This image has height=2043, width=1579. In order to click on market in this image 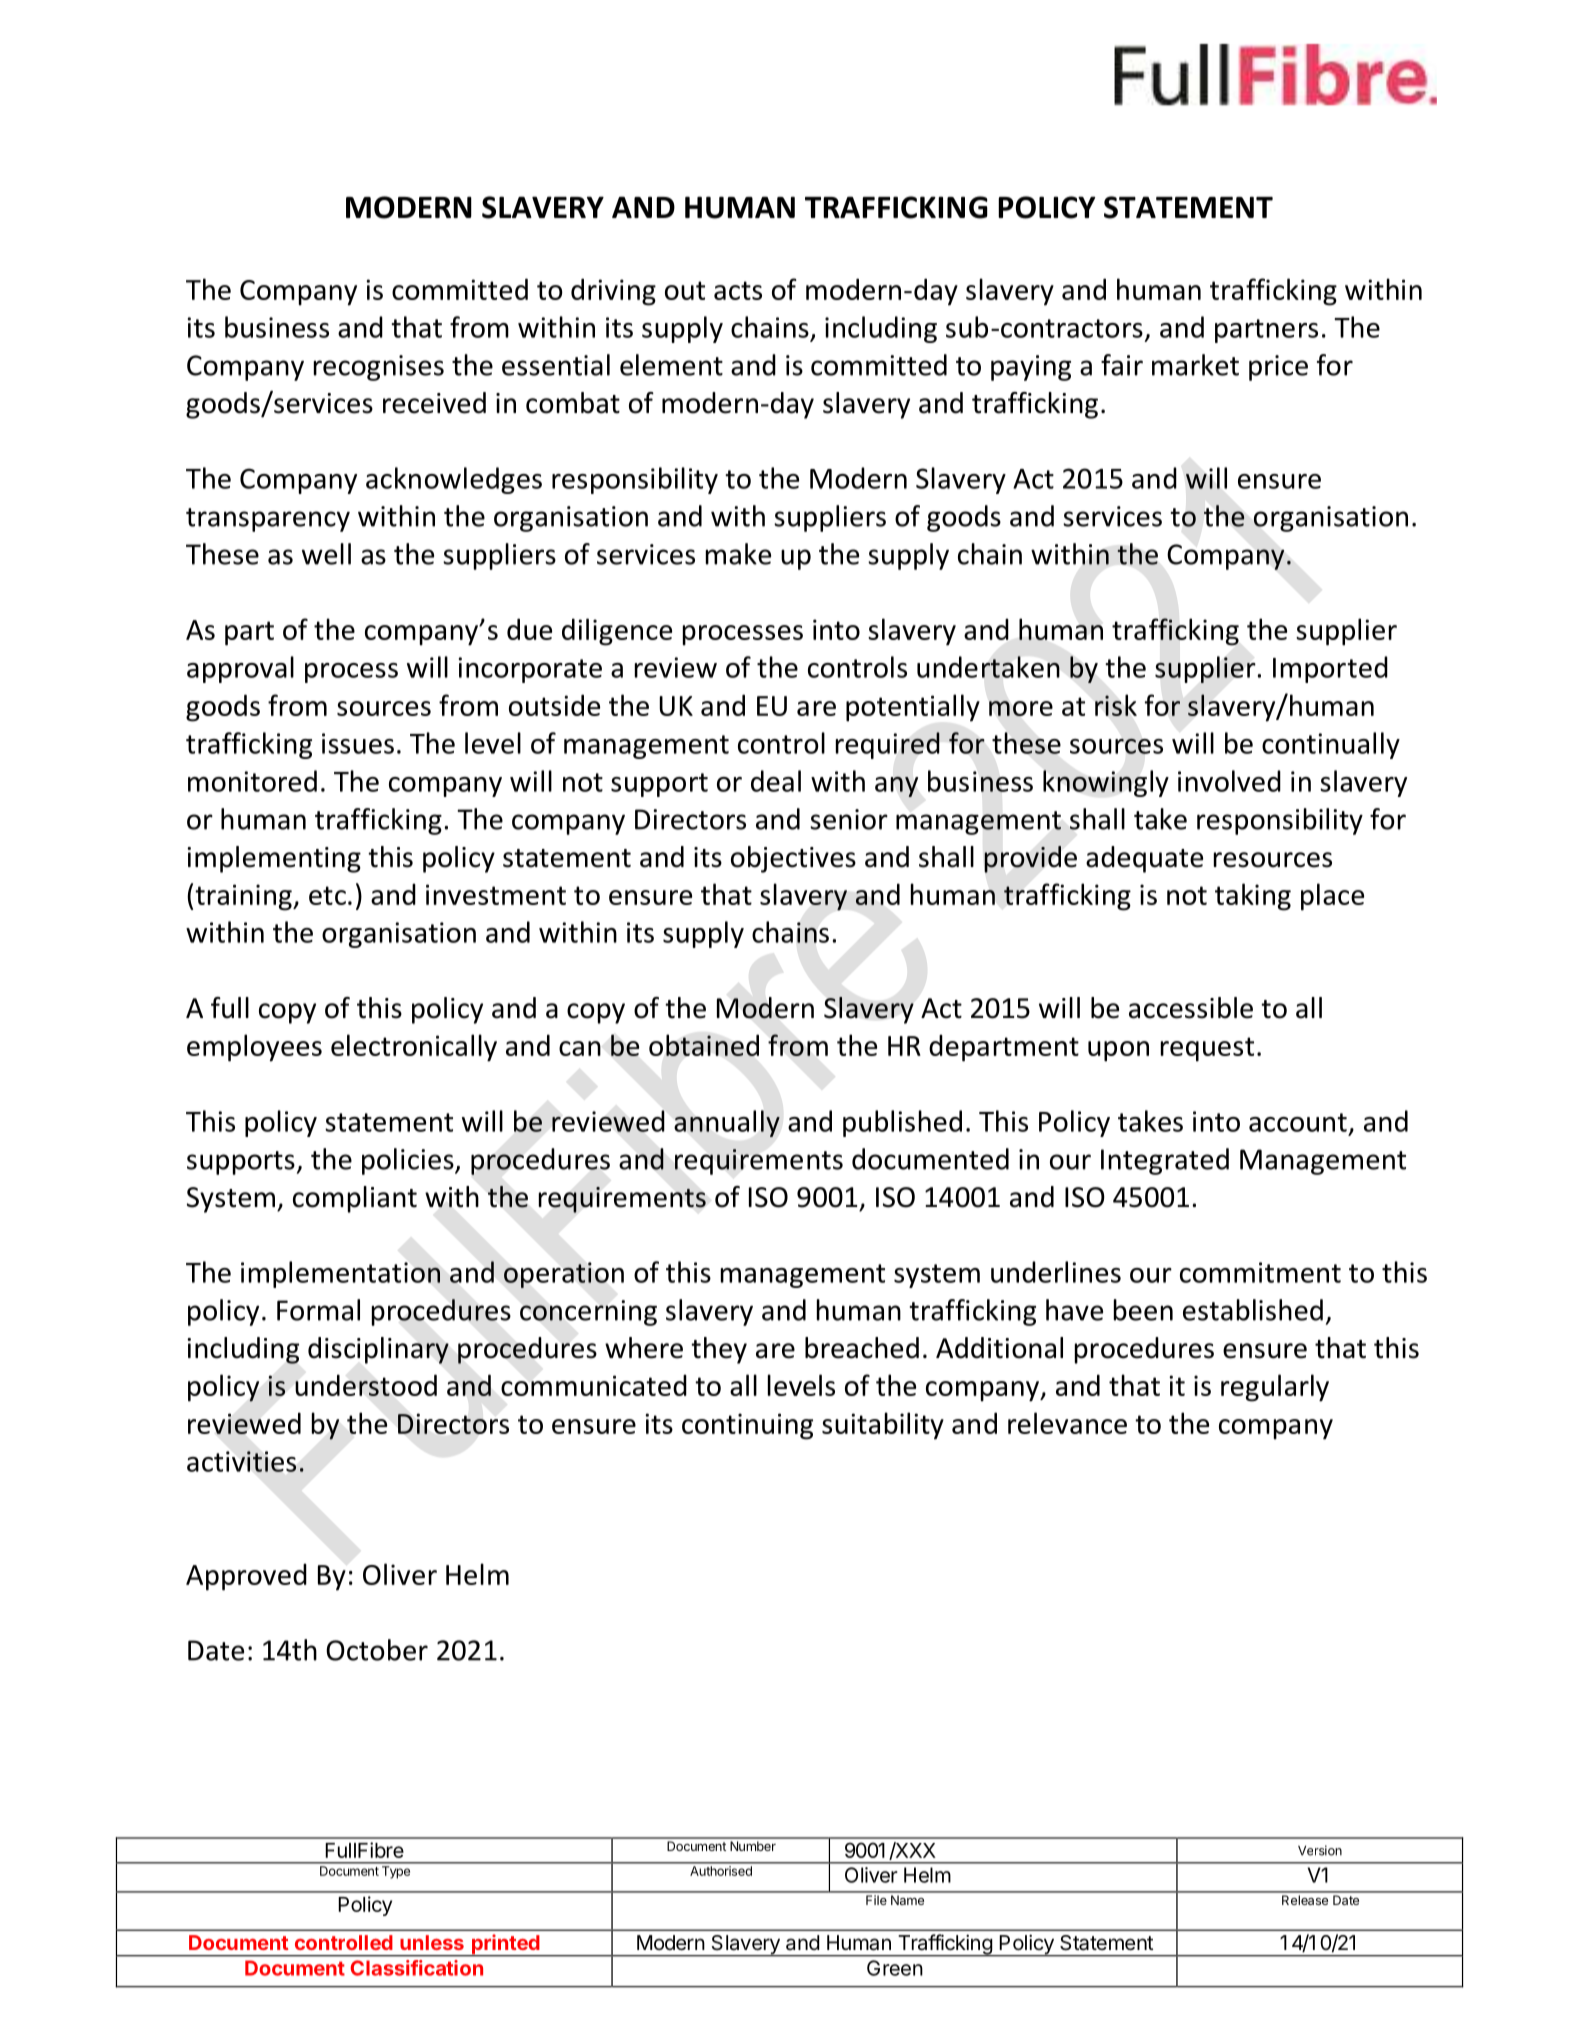, I will do `click(1195, 365)`.
